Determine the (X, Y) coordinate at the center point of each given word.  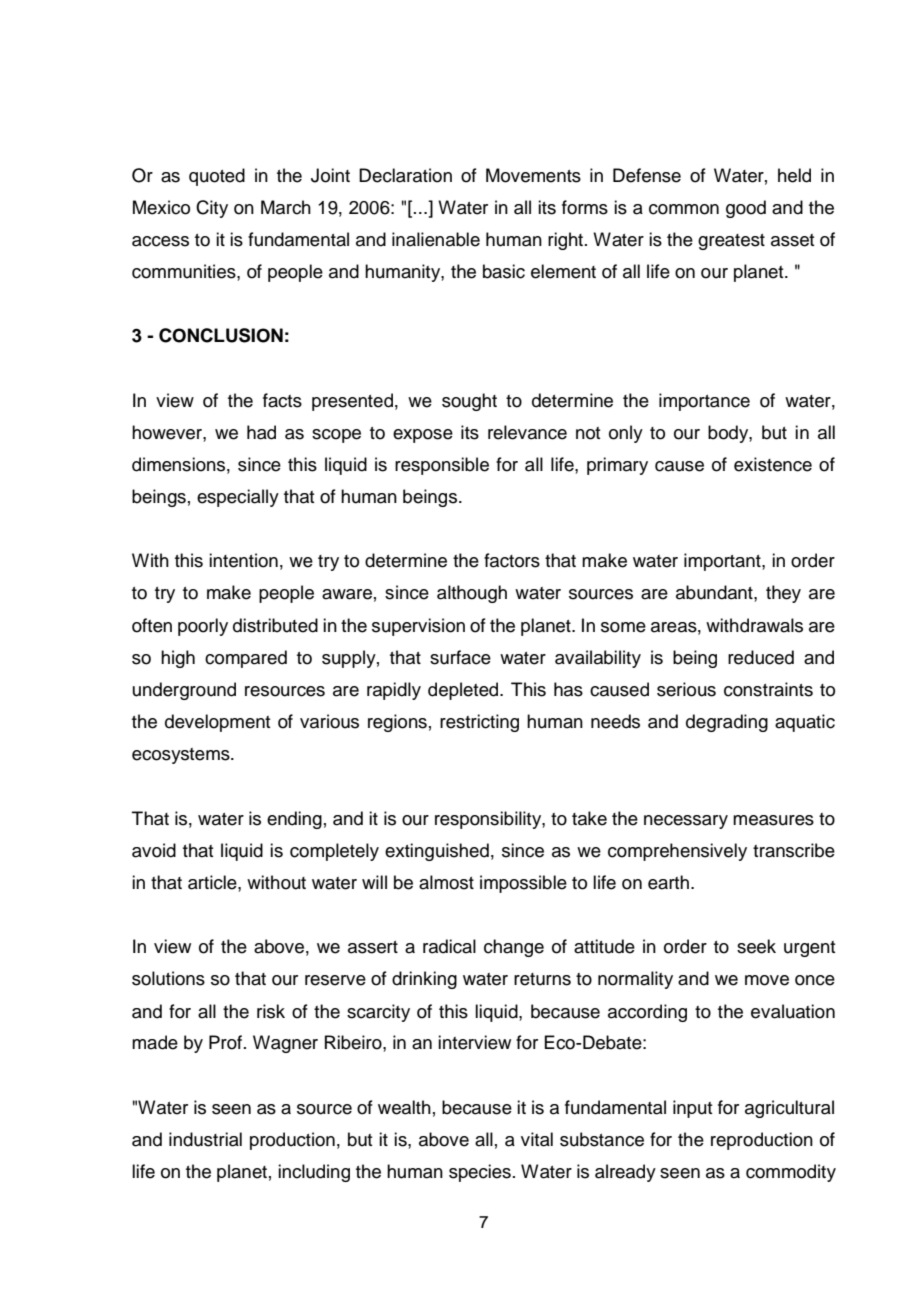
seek (756, 946)
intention (243, 560)
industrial (205, 1139)
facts (282, 400)
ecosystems (182, 756)
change (514, 948)
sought (469, 402)
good (746, 209)
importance (704, 402)
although (472, 594)
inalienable (436, 239)
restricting (479, 723)
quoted (217, 177)
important (723, 562)
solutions (168, 978)
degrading (727, 723)
